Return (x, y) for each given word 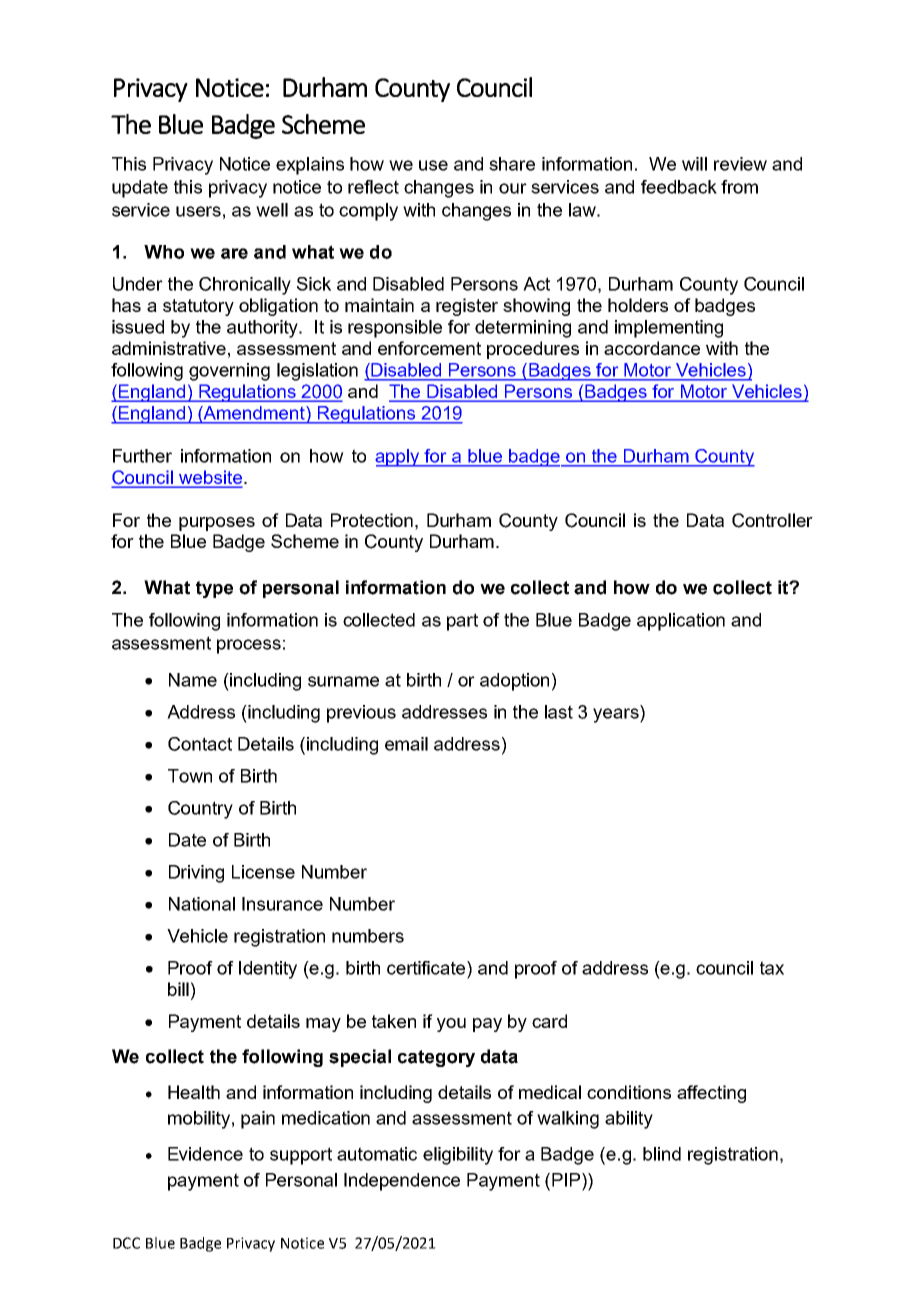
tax (772, 968)
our (513, 188)
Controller (772, 520)
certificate (427, 968)
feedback (679, 187)
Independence (402, 1182)
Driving (196, 874)
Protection (372, 520)
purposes (217, 524)
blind (662, 1154)
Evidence (205, 1154)
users (198, 211)
